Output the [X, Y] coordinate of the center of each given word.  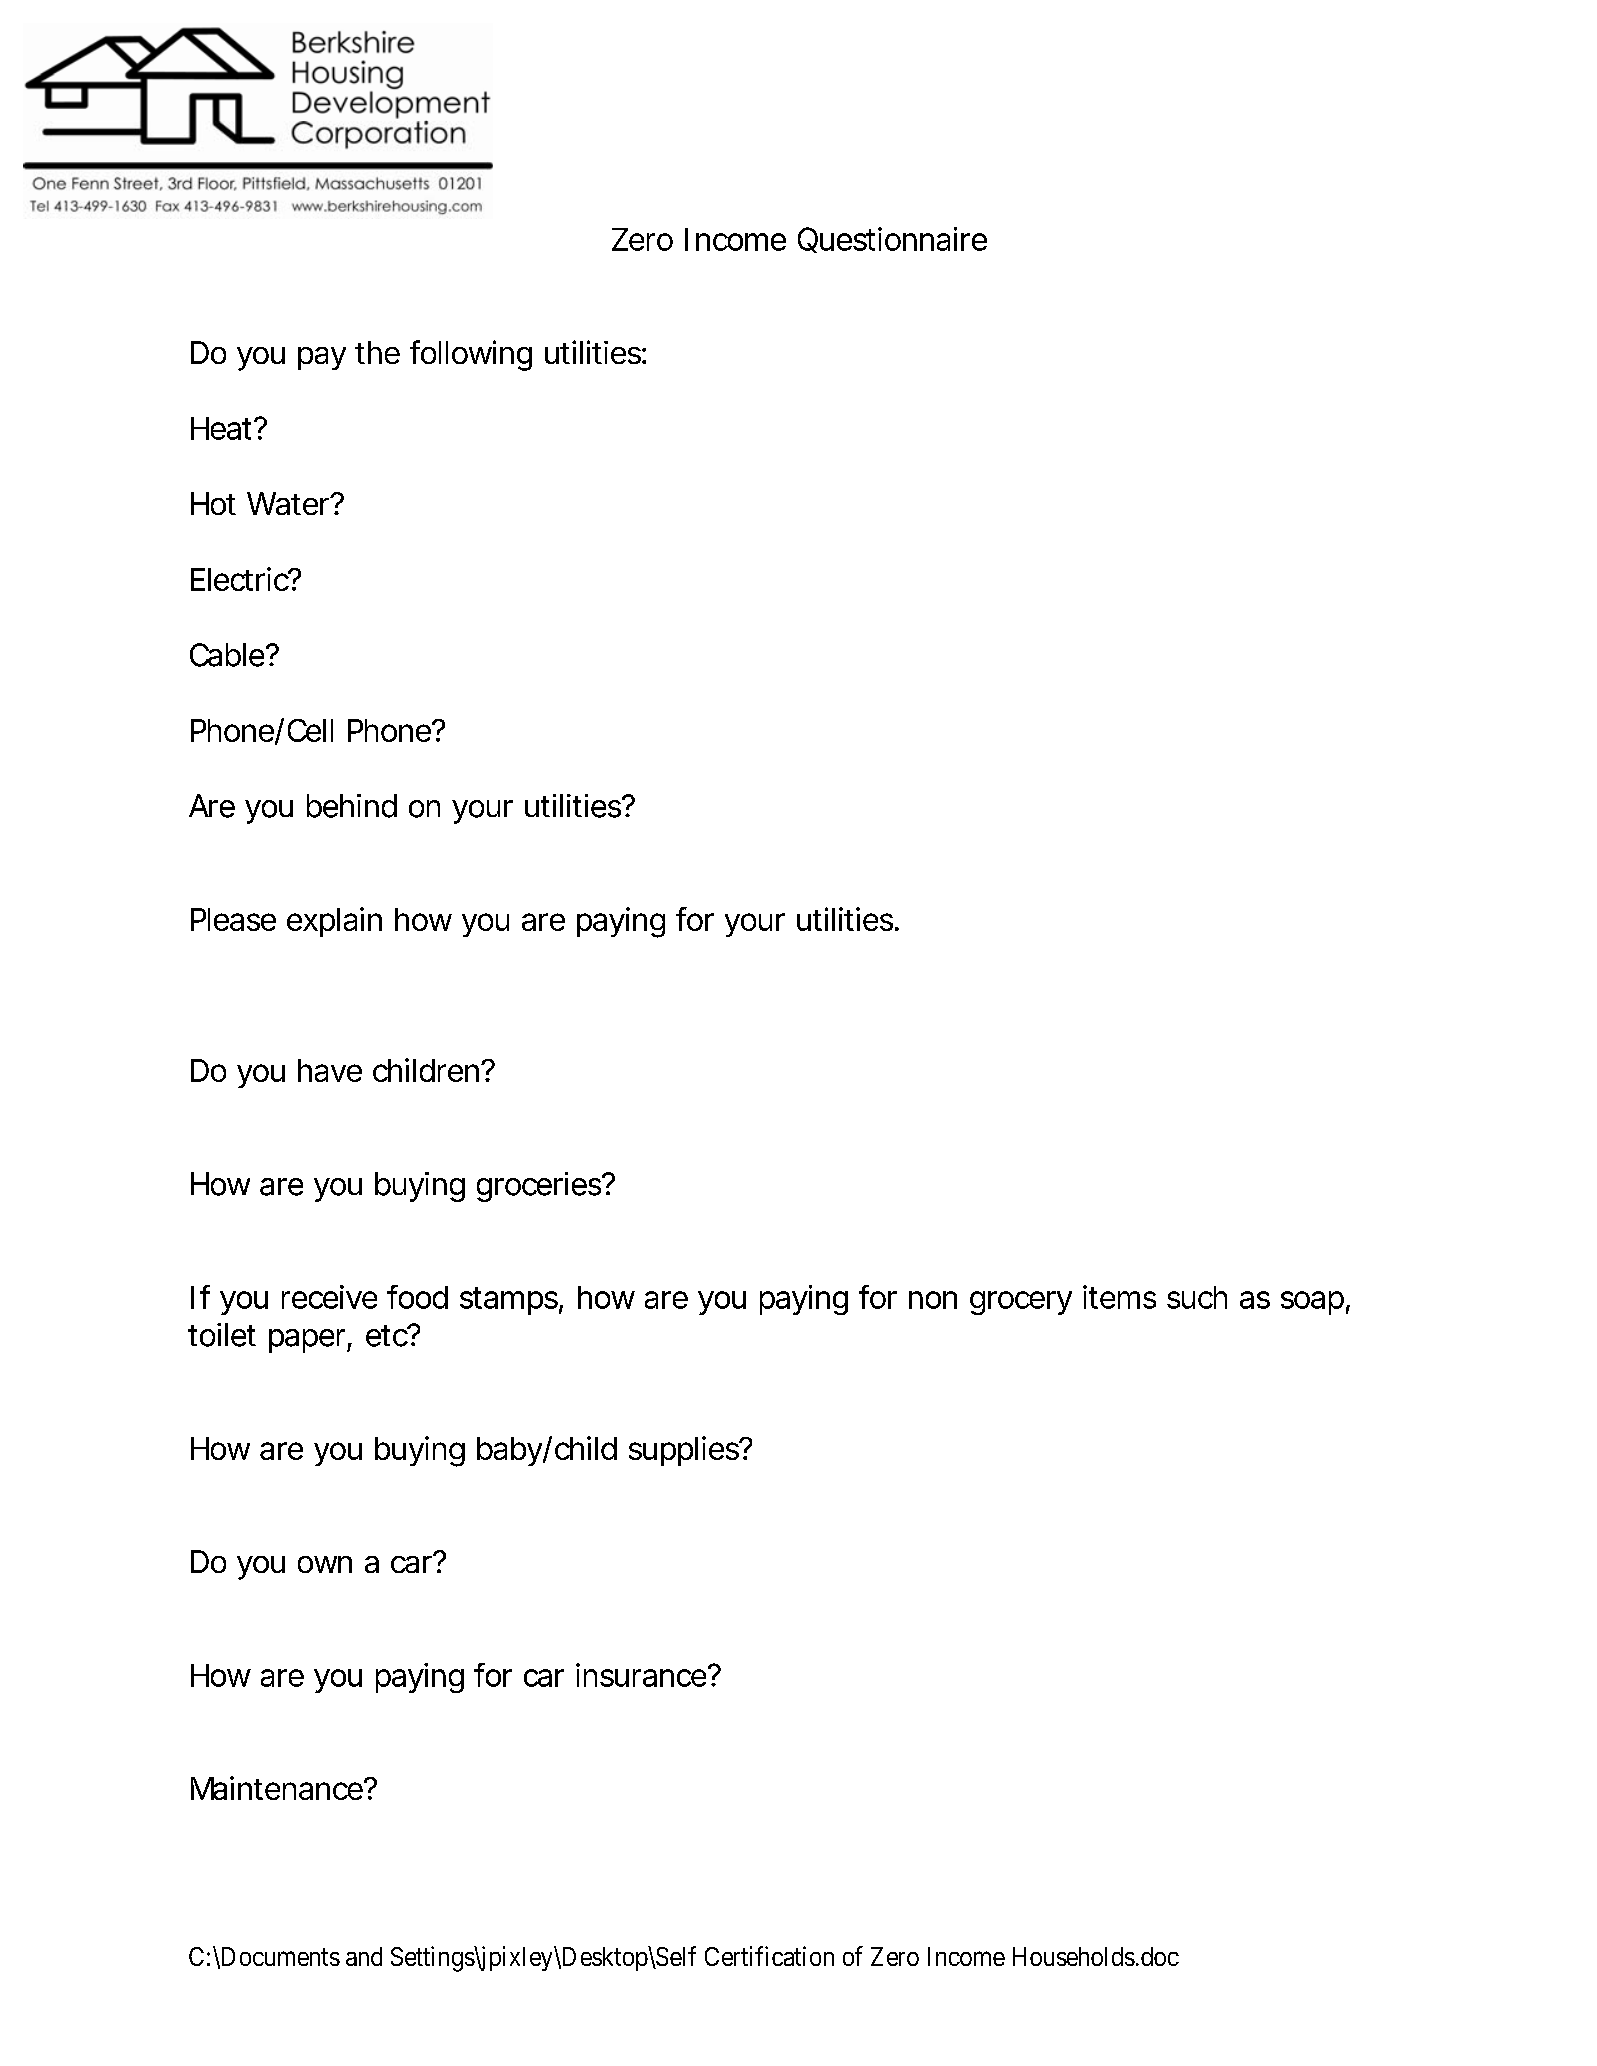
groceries [540, 1187]
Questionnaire [892, 240]
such [1197, 1297]
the [377, 352]
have [330, 1070]
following [471, 355]
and [364, 1956]
